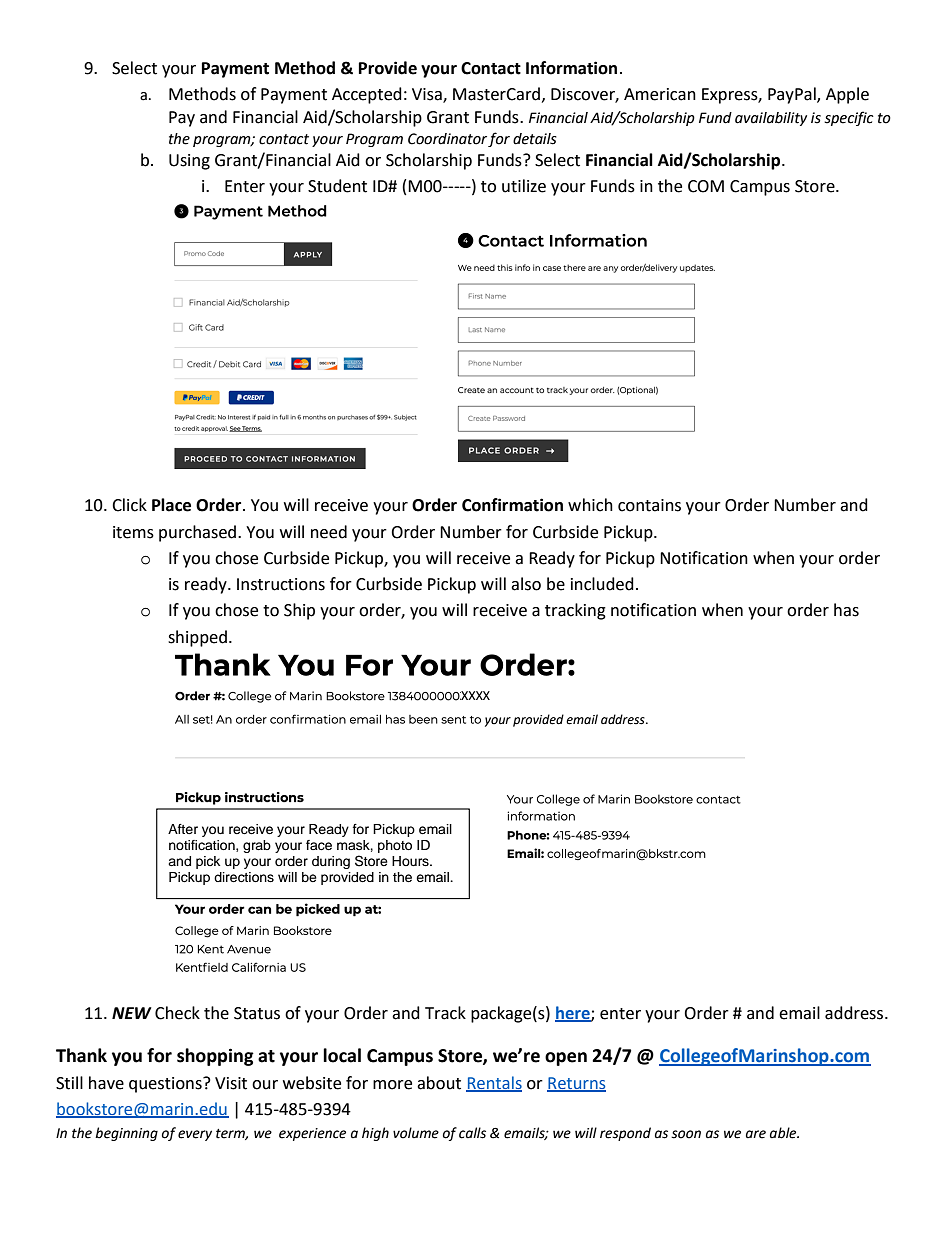 The width and height of the image is (952, 1233). What do you see at coordinates (411, 861) in the image?
I see `Hours` at bounding box center [411, 861].
